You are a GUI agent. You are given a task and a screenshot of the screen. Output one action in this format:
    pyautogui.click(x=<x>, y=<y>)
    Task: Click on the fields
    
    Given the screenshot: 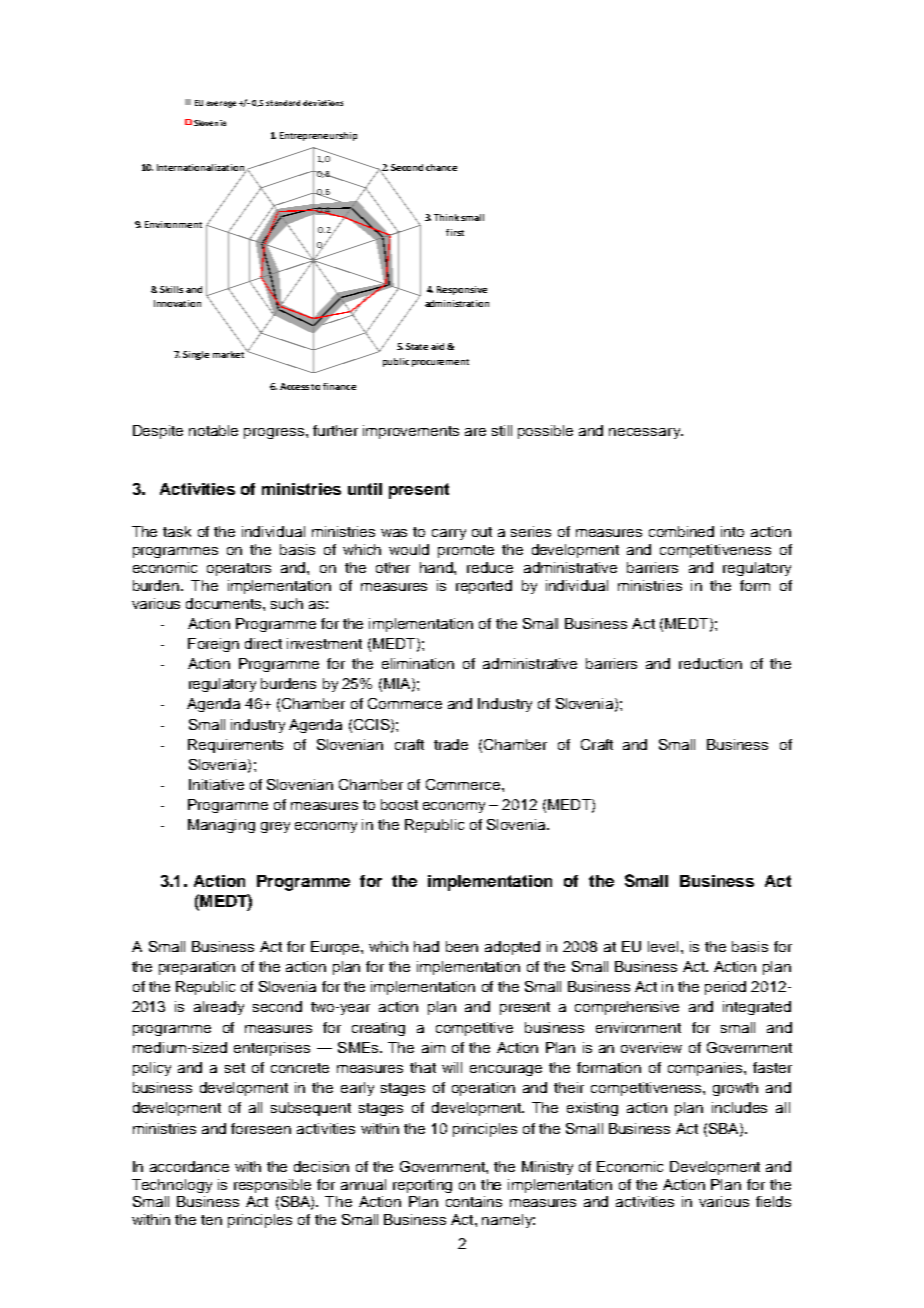 What is the action you would take?
    pyautogui.click(x=773, y=1201)
